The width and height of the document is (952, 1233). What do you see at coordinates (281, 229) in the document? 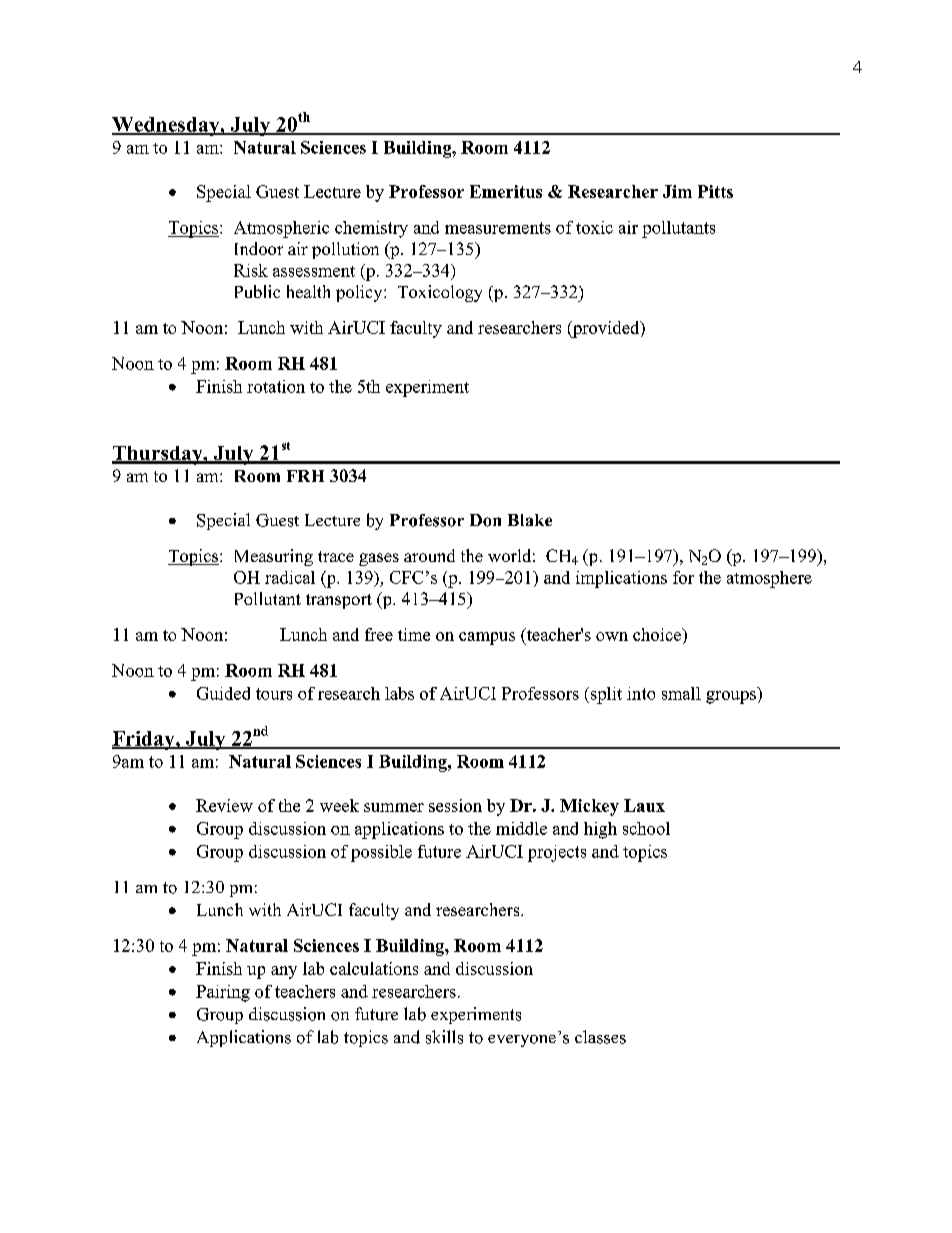
I see `Atmospheric` at bounding box center [281, 229].
